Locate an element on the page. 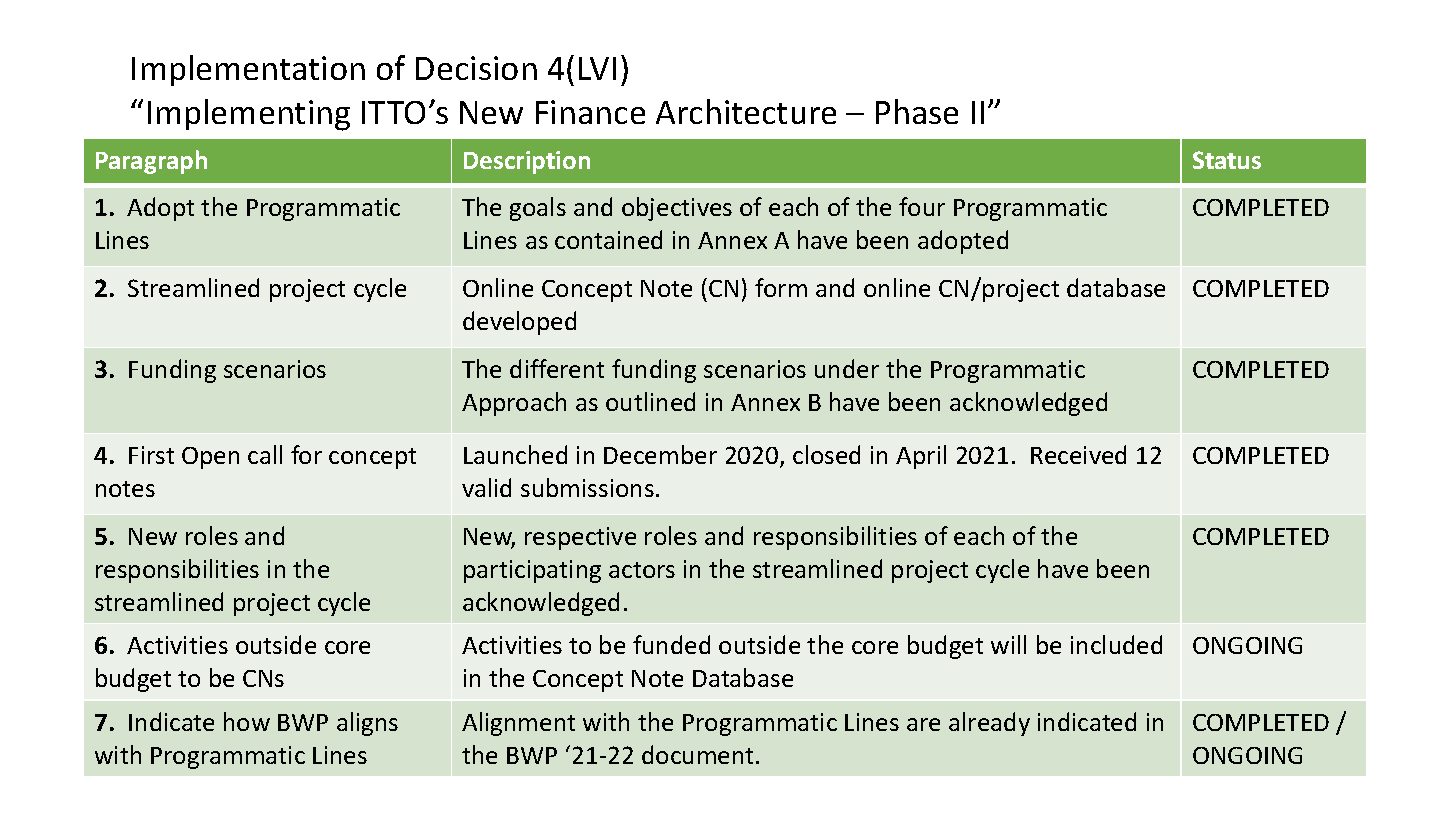 The width and height of the image is (1456, 819). call is located at coordinates (265, 454).
